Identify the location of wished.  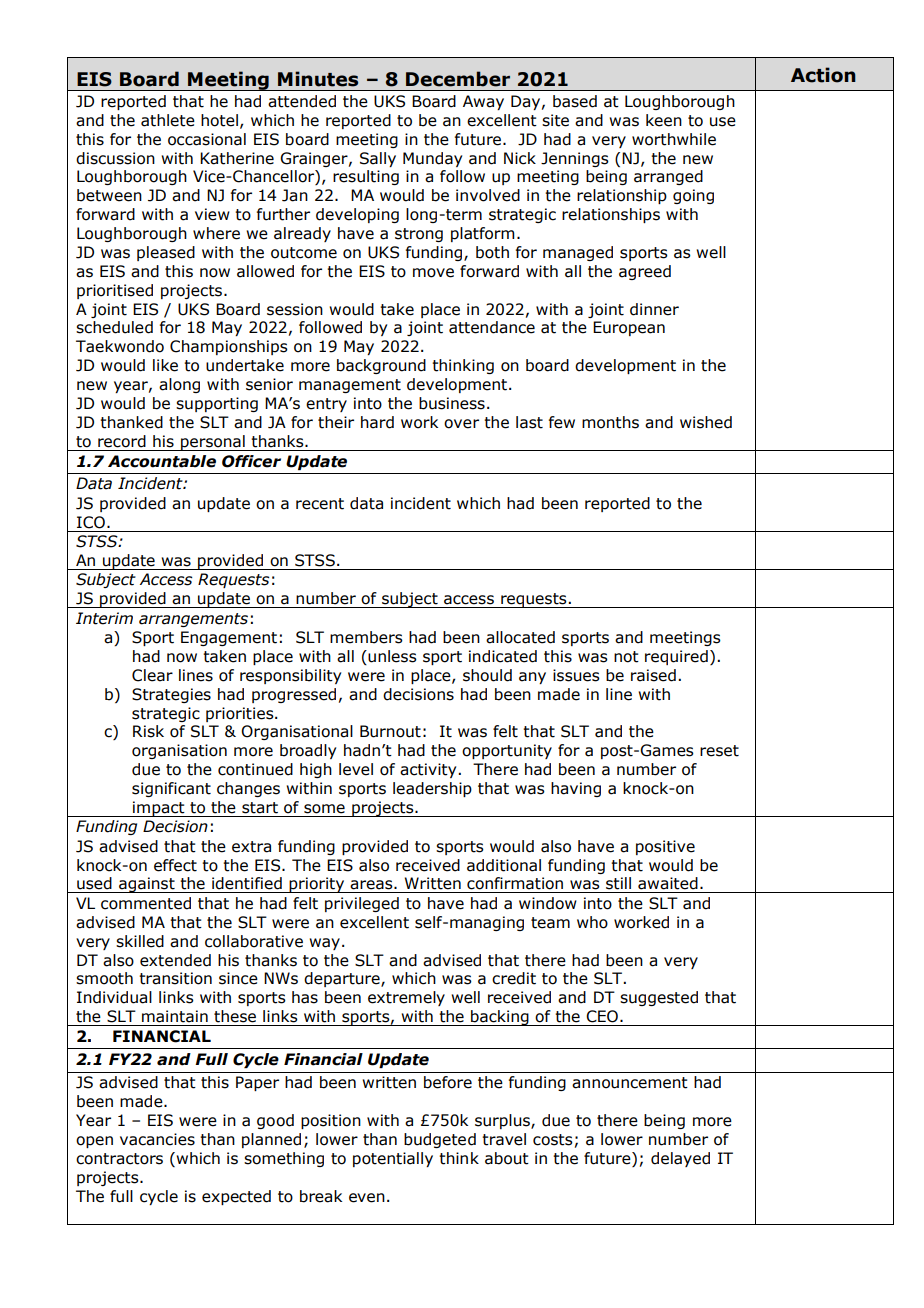
(706, 422).
